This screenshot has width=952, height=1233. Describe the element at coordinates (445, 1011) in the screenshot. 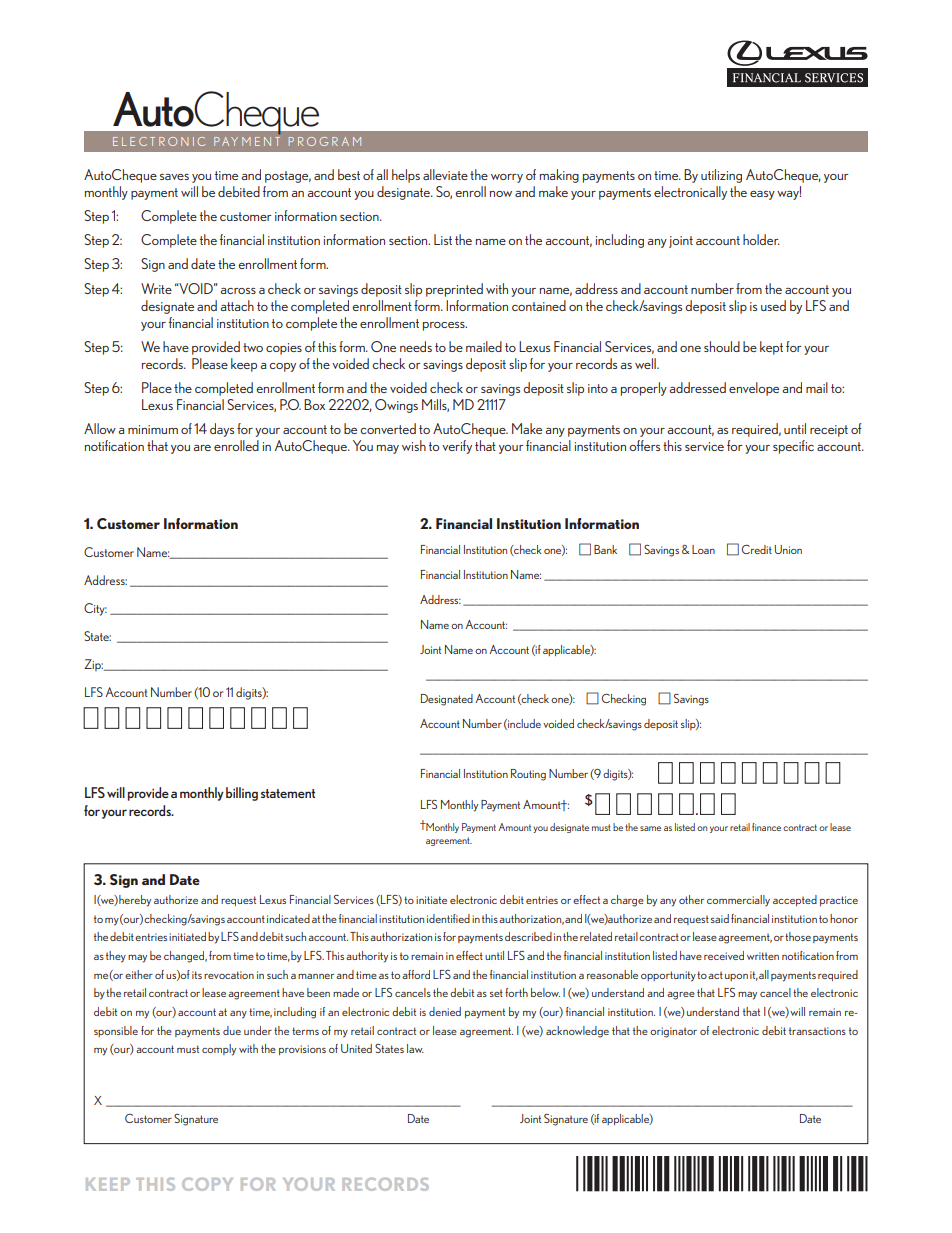

I see `denied` at that location.
